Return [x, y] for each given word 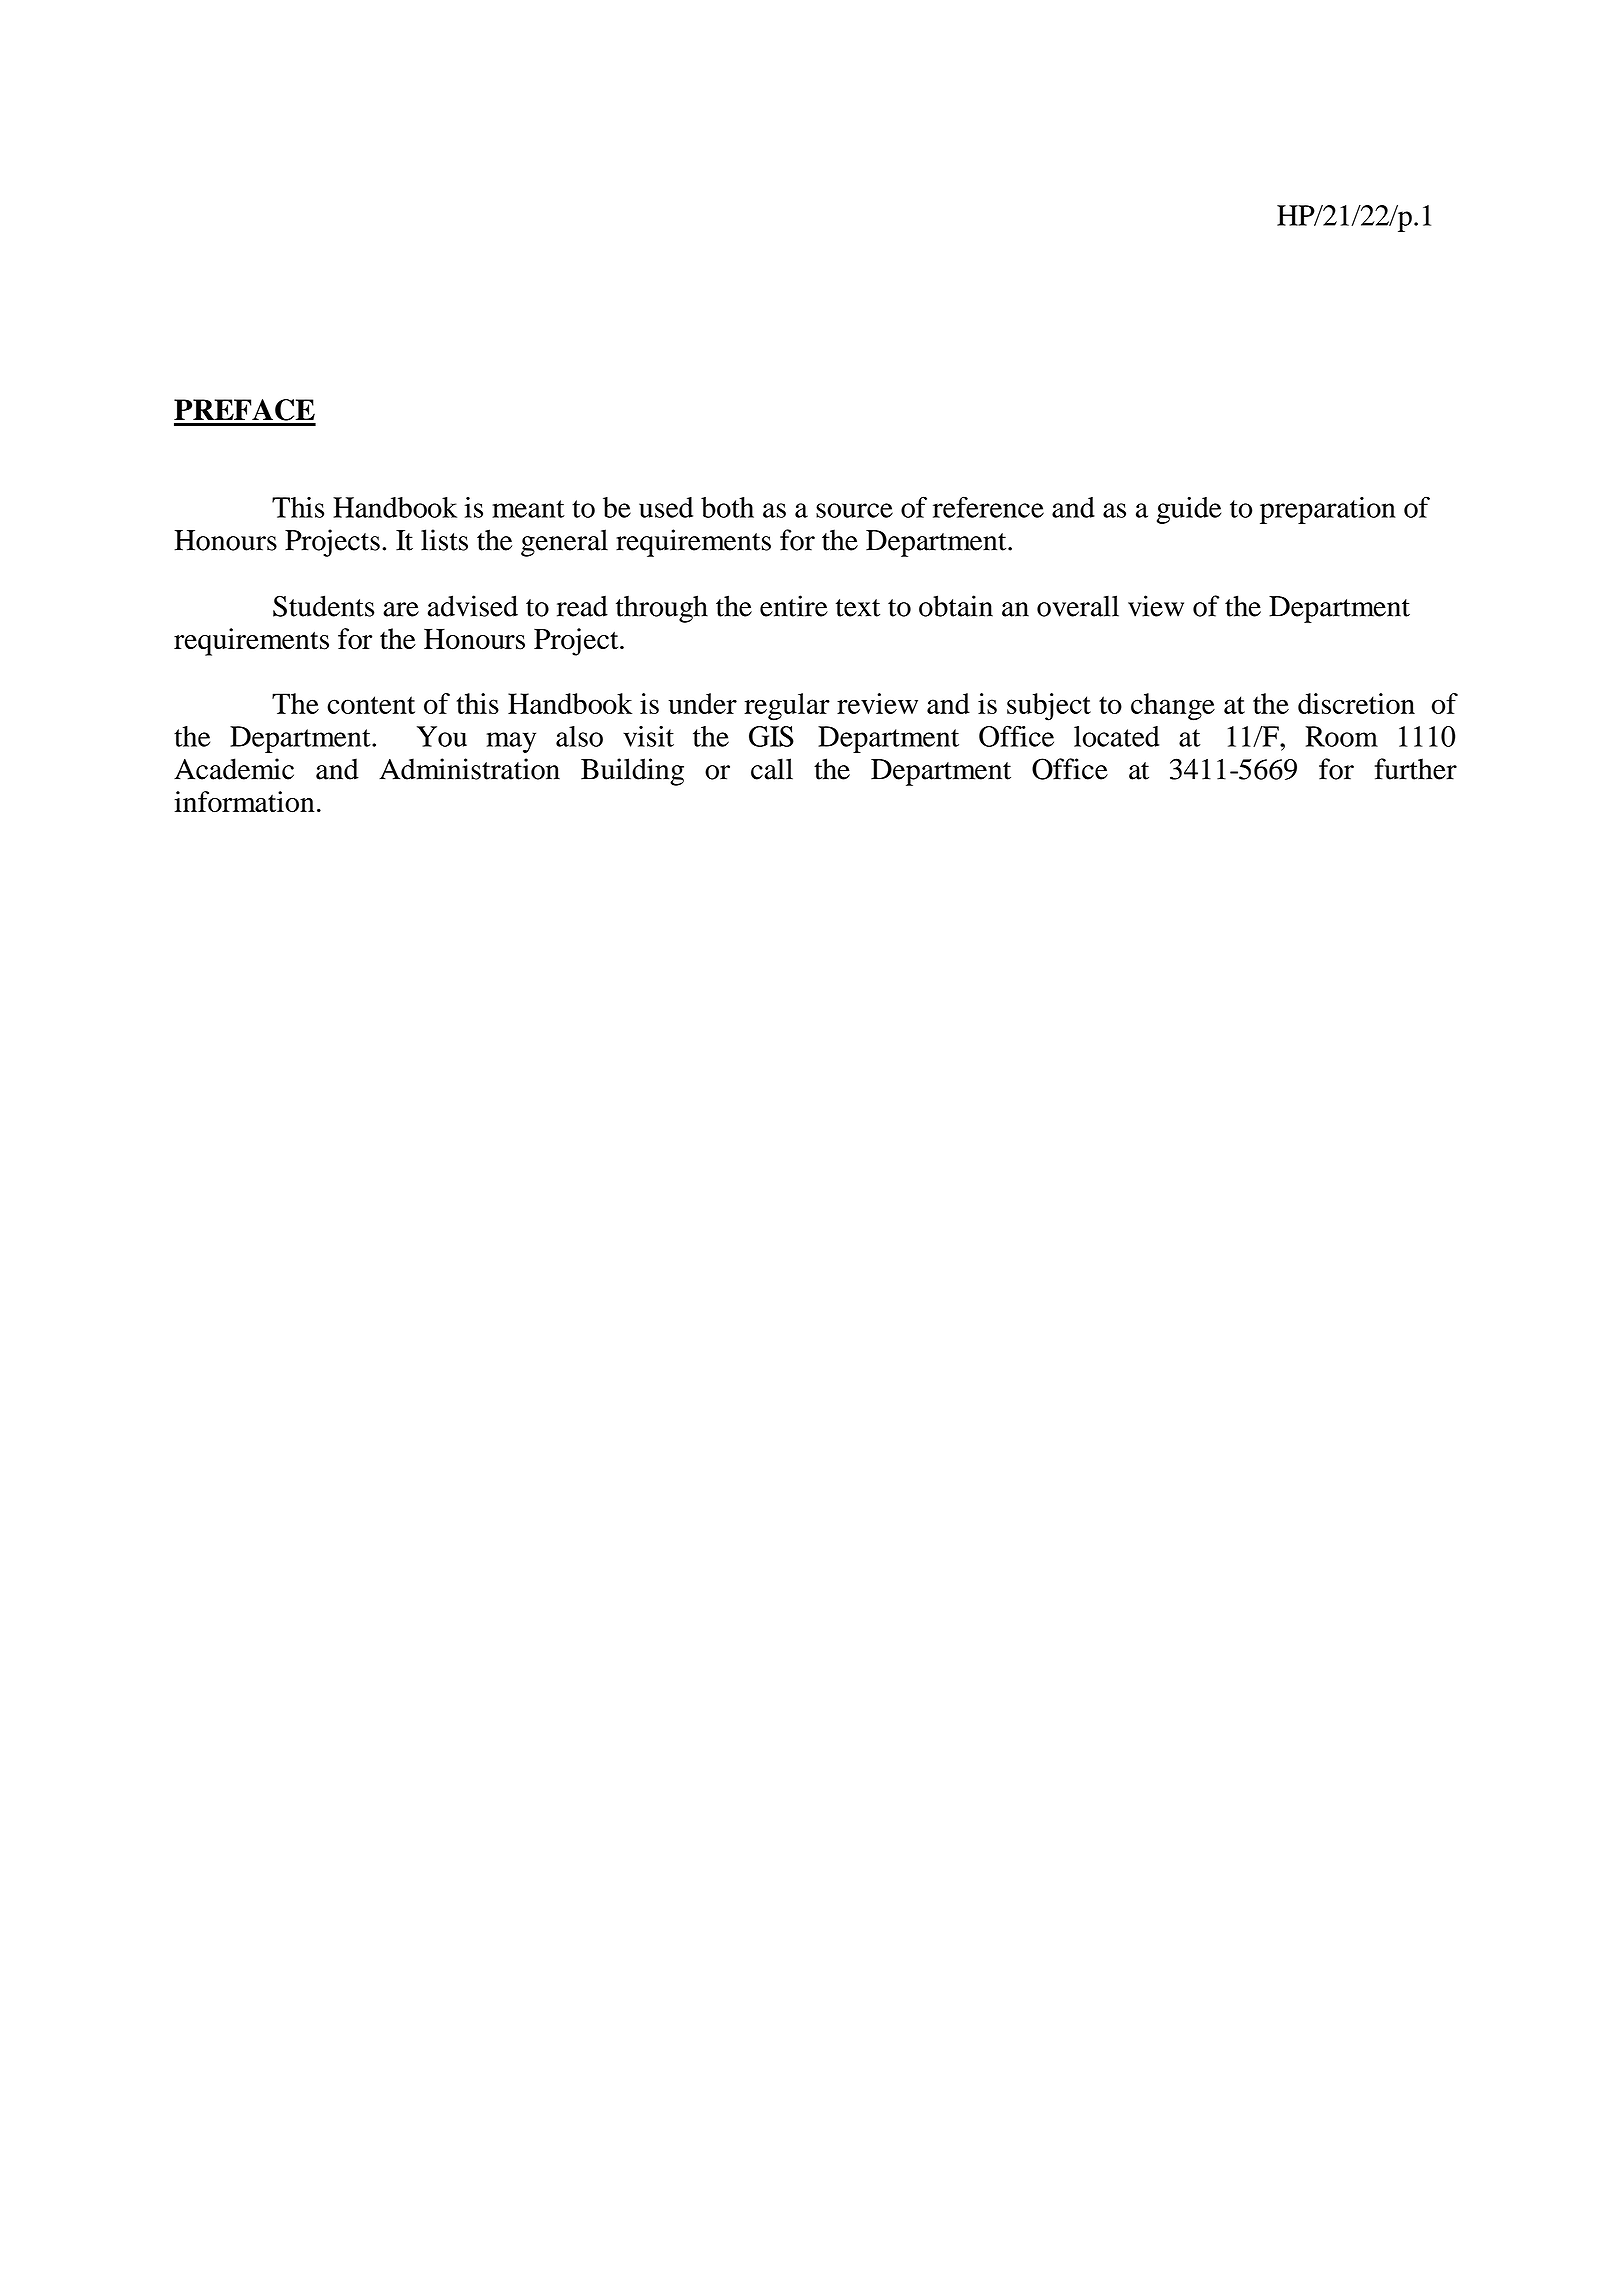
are [401, 609]
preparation [1328, 510]
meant [528, 509]
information [244, 801]
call [772, 769]
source [854, 510]
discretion [1356, 703]
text [858, 608]
